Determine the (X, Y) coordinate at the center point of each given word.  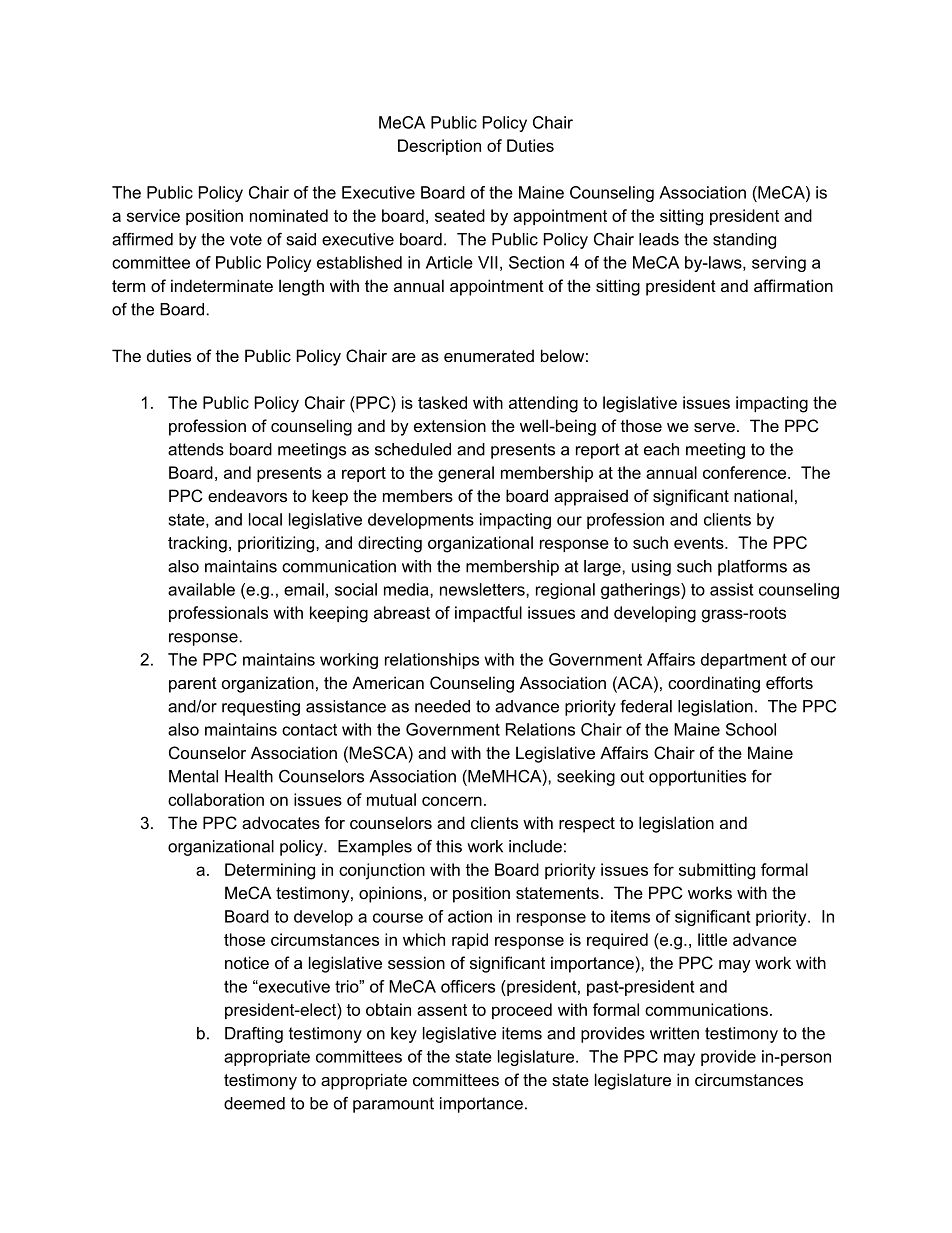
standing (744, 241)
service (153, 215)
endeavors (247, 495)
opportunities (697, 778)
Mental (193, 776)
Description (439, 147)
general (466, 474)
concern (452, 801)
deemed (254, 1103)
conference (746, 472)
